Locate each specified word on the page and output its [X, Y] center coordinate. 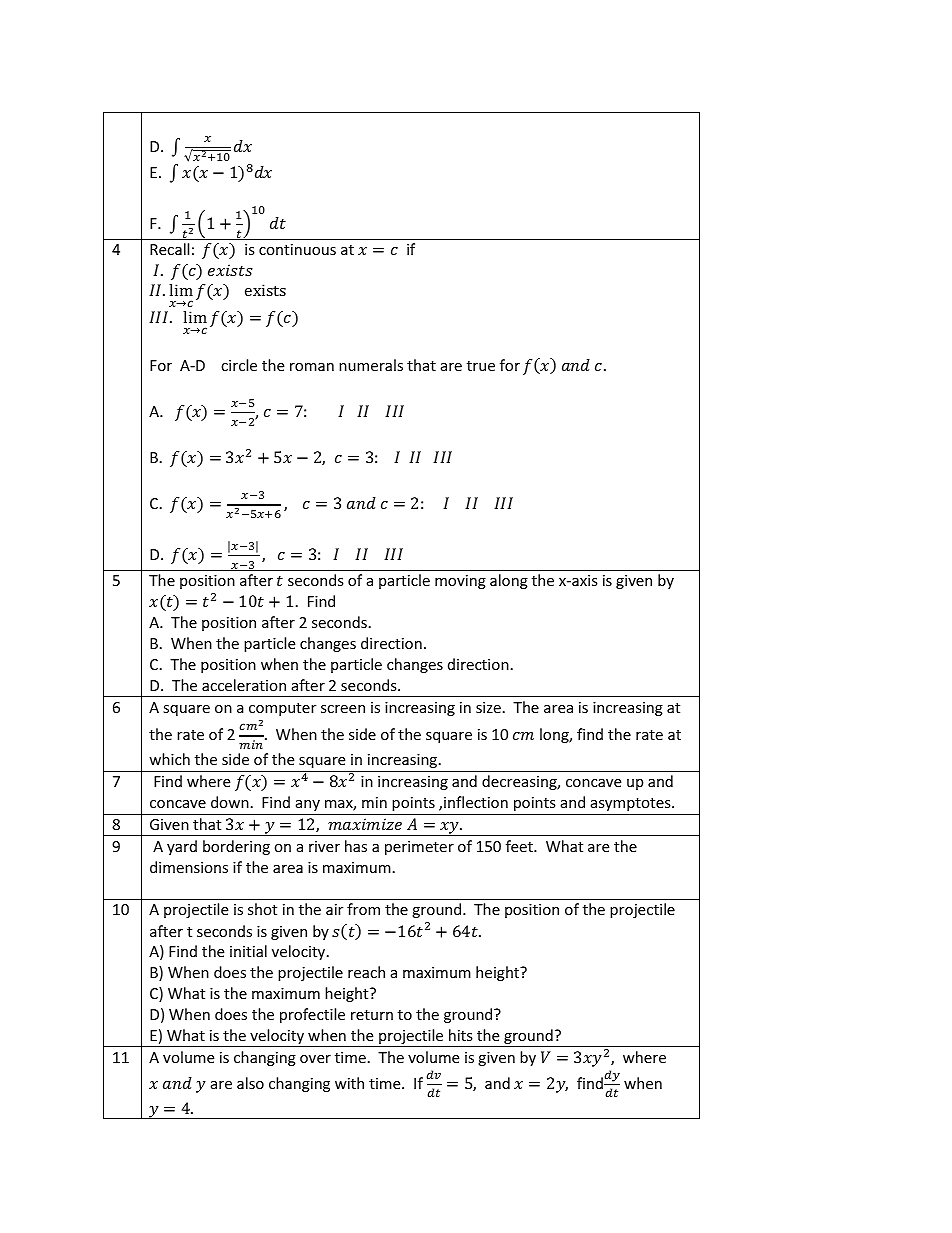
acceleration [244, 685]
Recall [169, 249]
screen [343, 709]
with [349, 1083]
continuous [297, 249]
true [481, 366]
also [250, 1083]
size [488, 707]
